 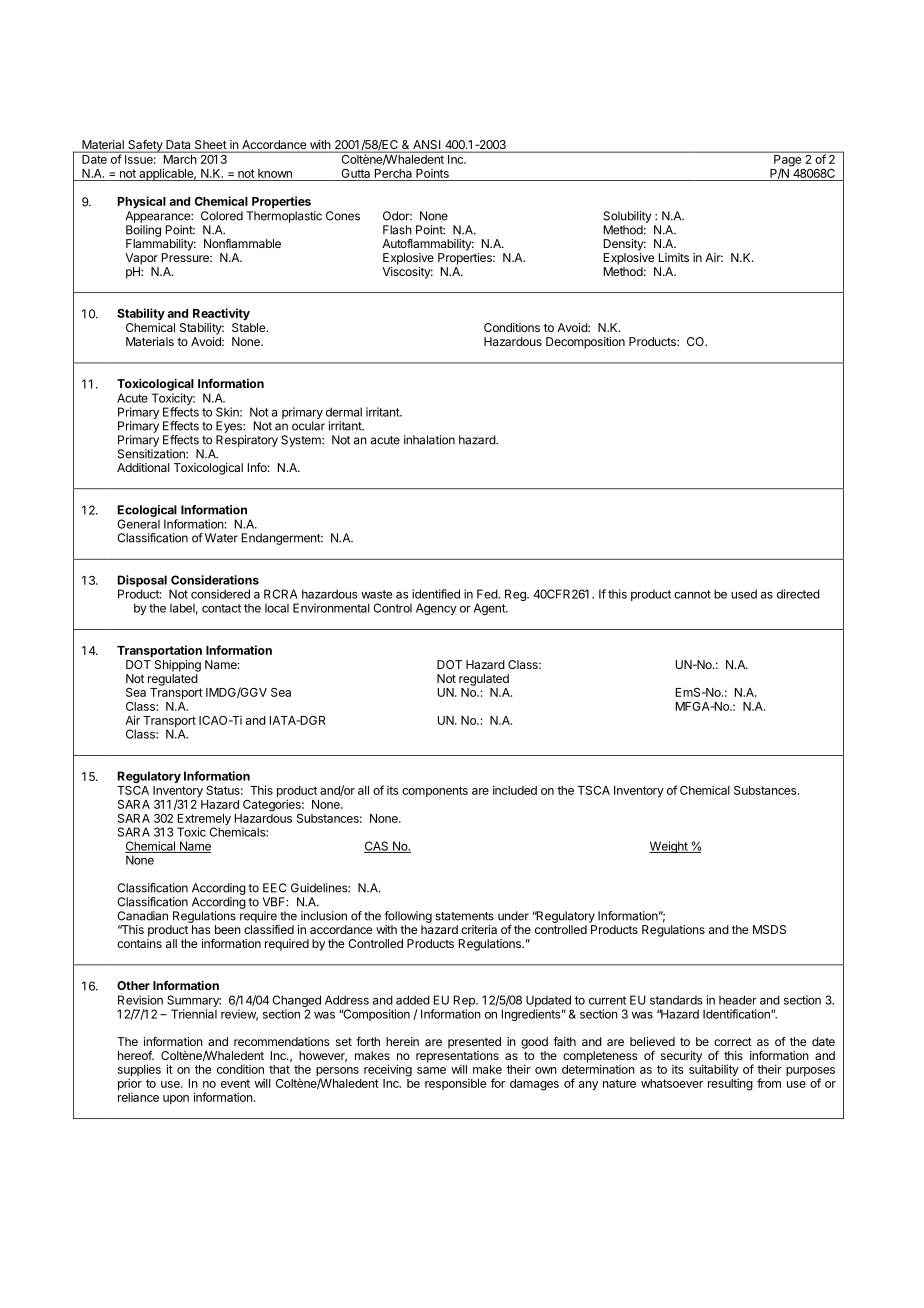 I want to click on used, so click(x=744, y=594).
